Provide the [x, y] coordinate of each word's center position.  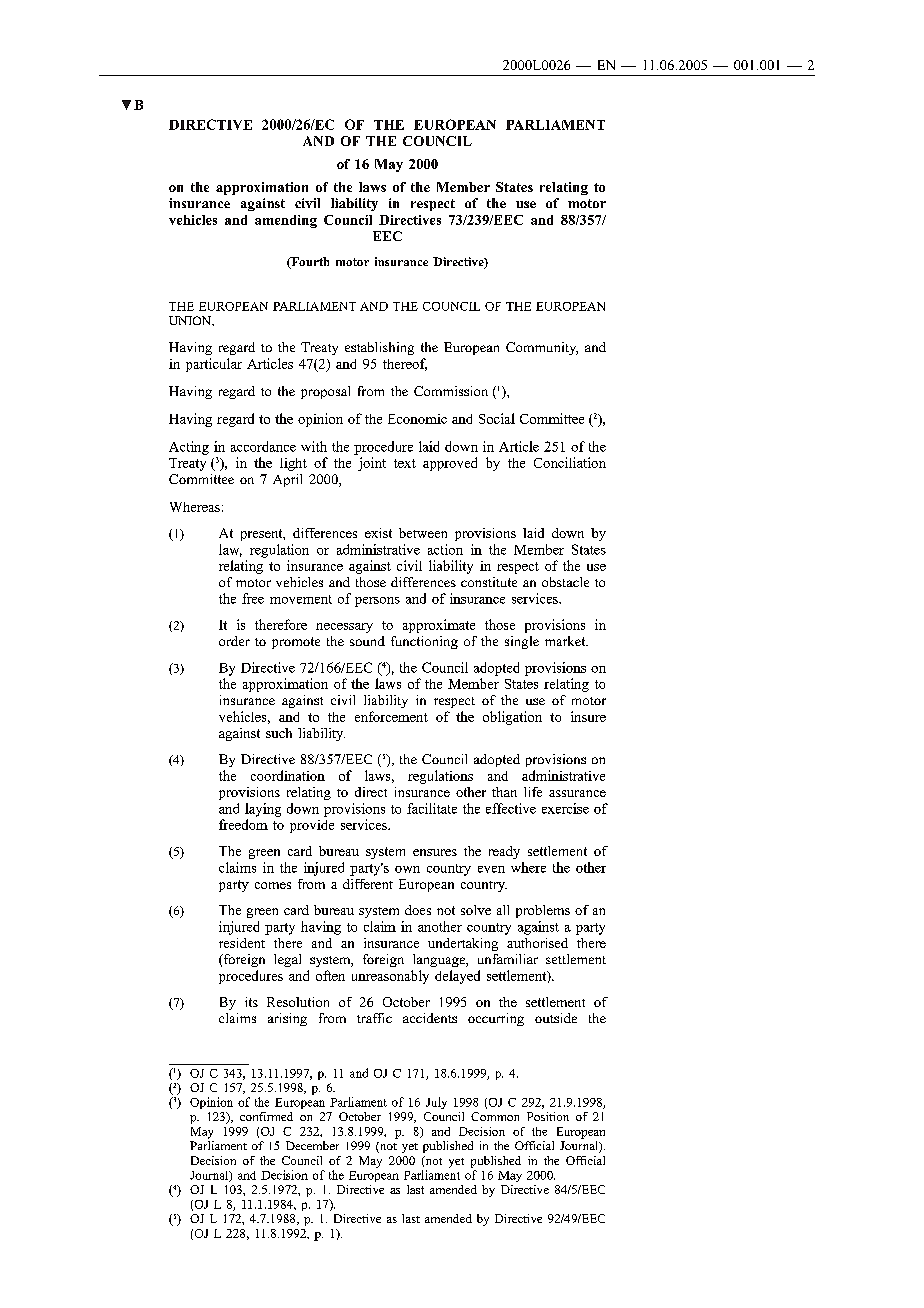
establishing [379, 348]
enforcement [391, 716]
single [522, 642]
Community [542, 348]
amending [286, 221]
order [234, 641]
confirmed [266, 1116]
